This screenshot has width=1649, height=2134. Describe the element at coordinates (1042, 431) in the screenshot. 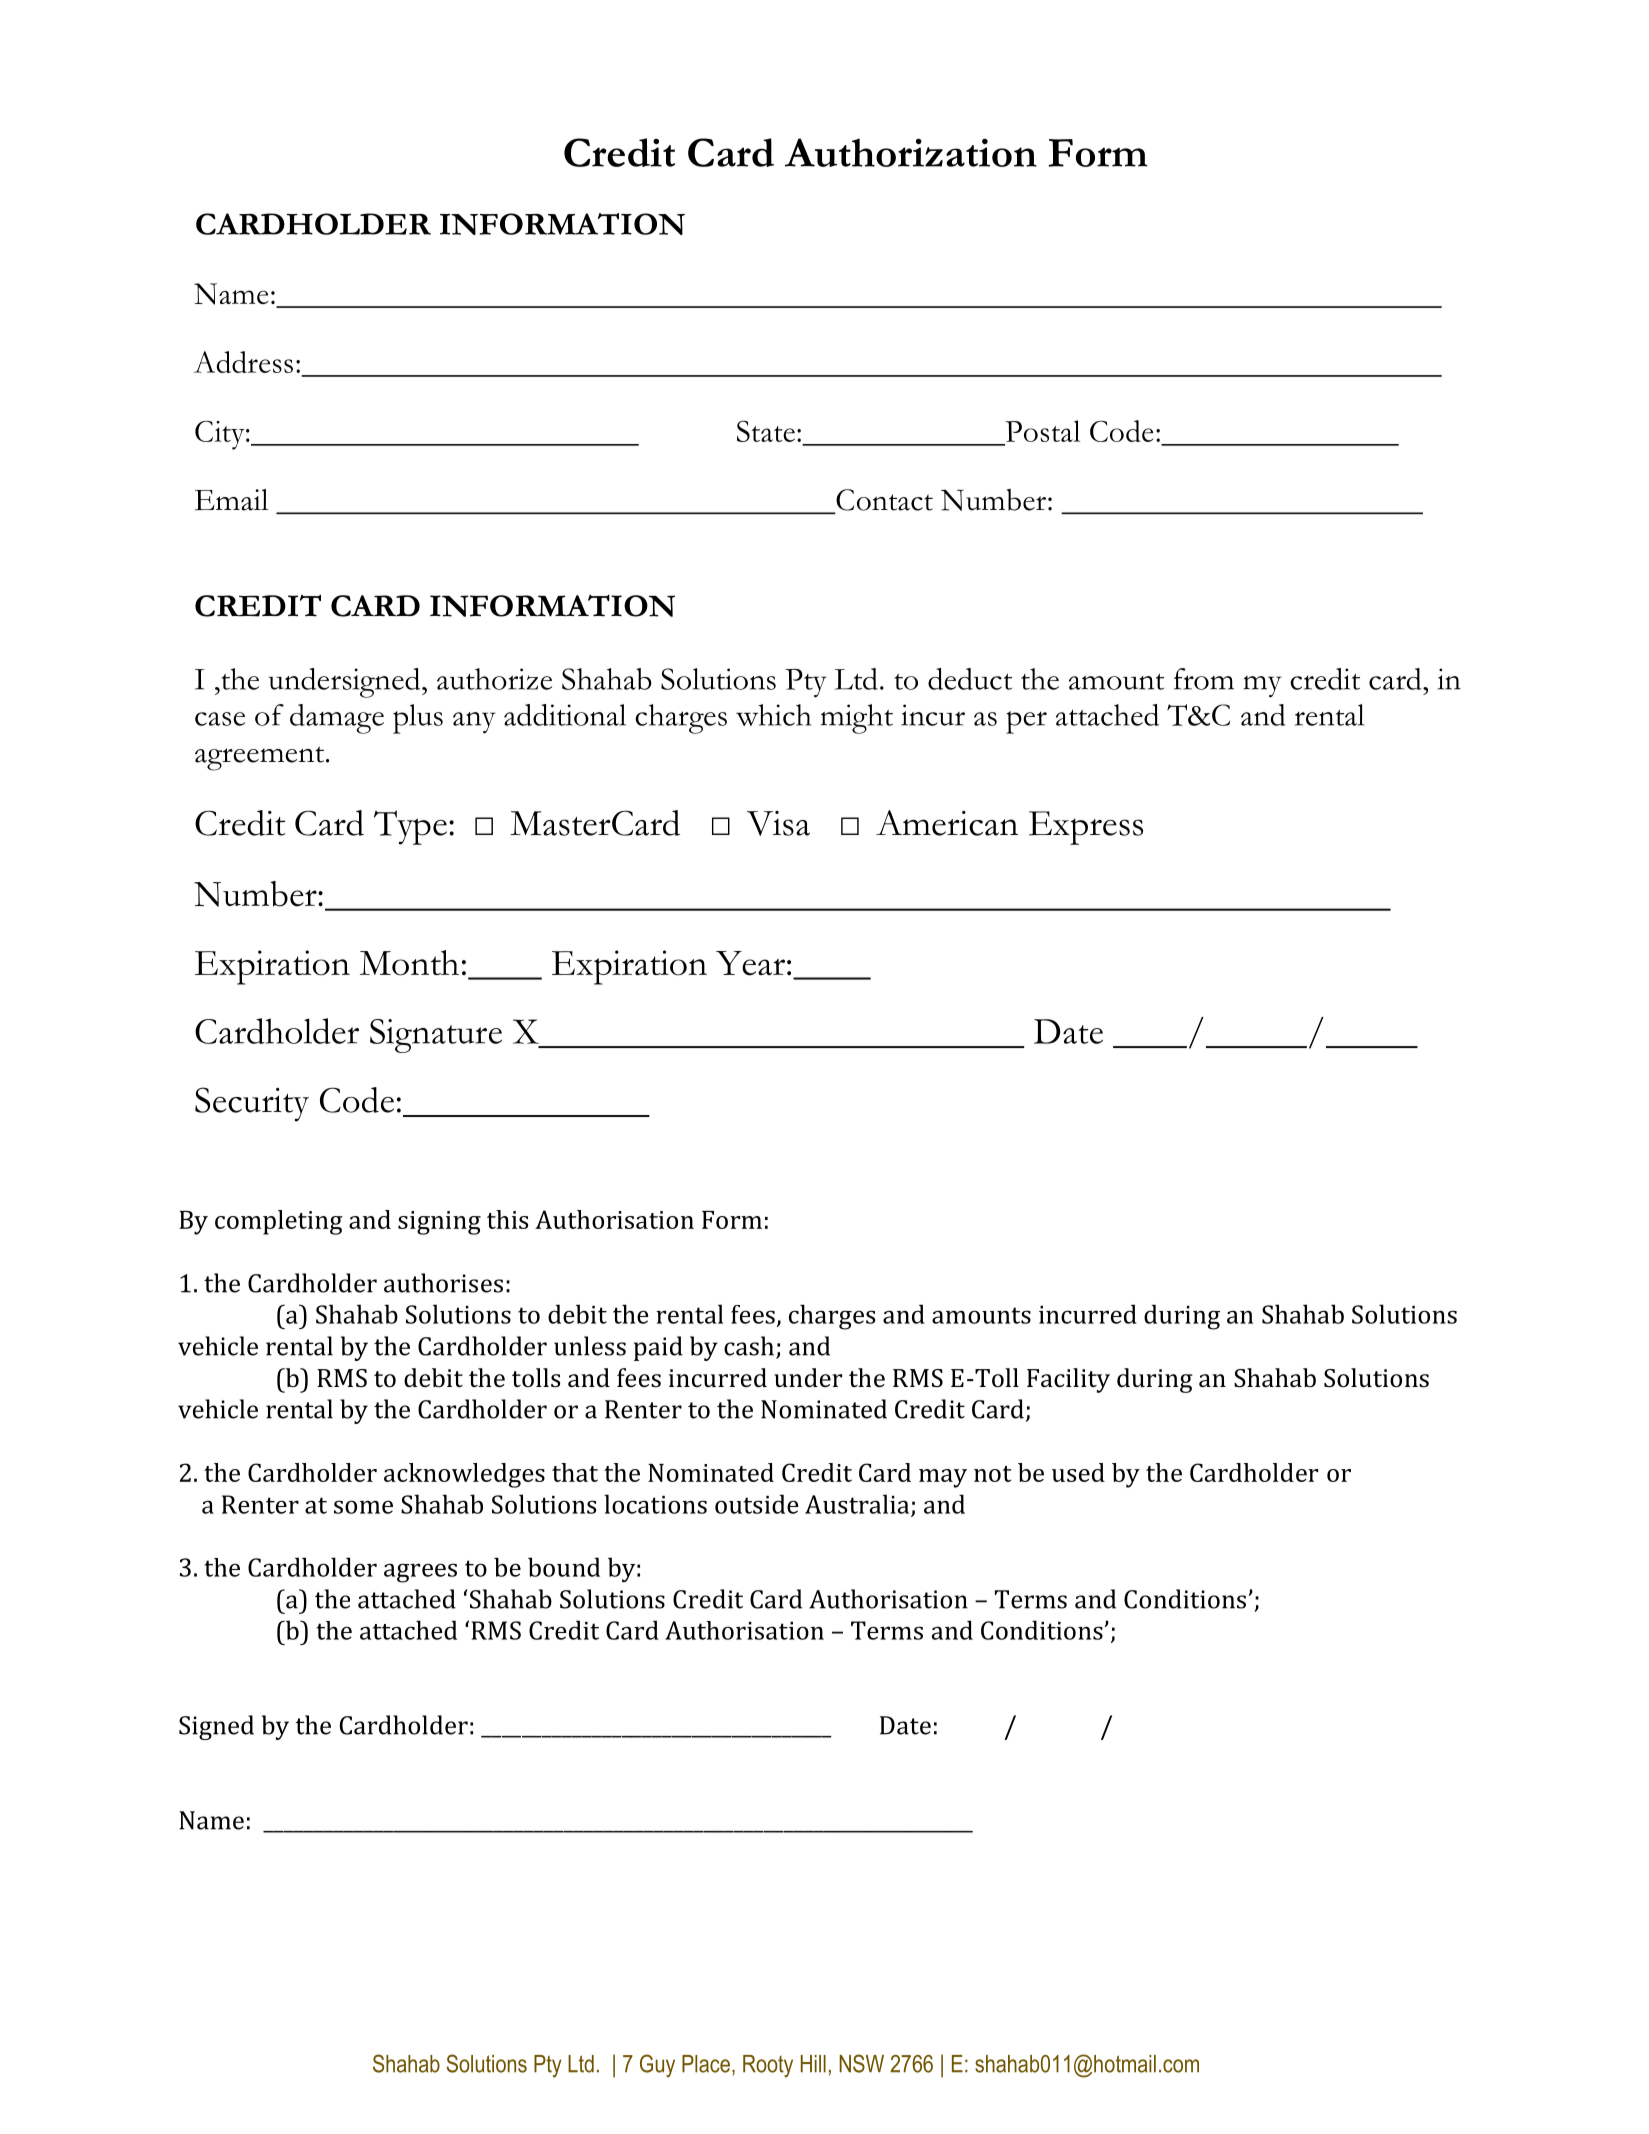

I see `Postal` at that location.
